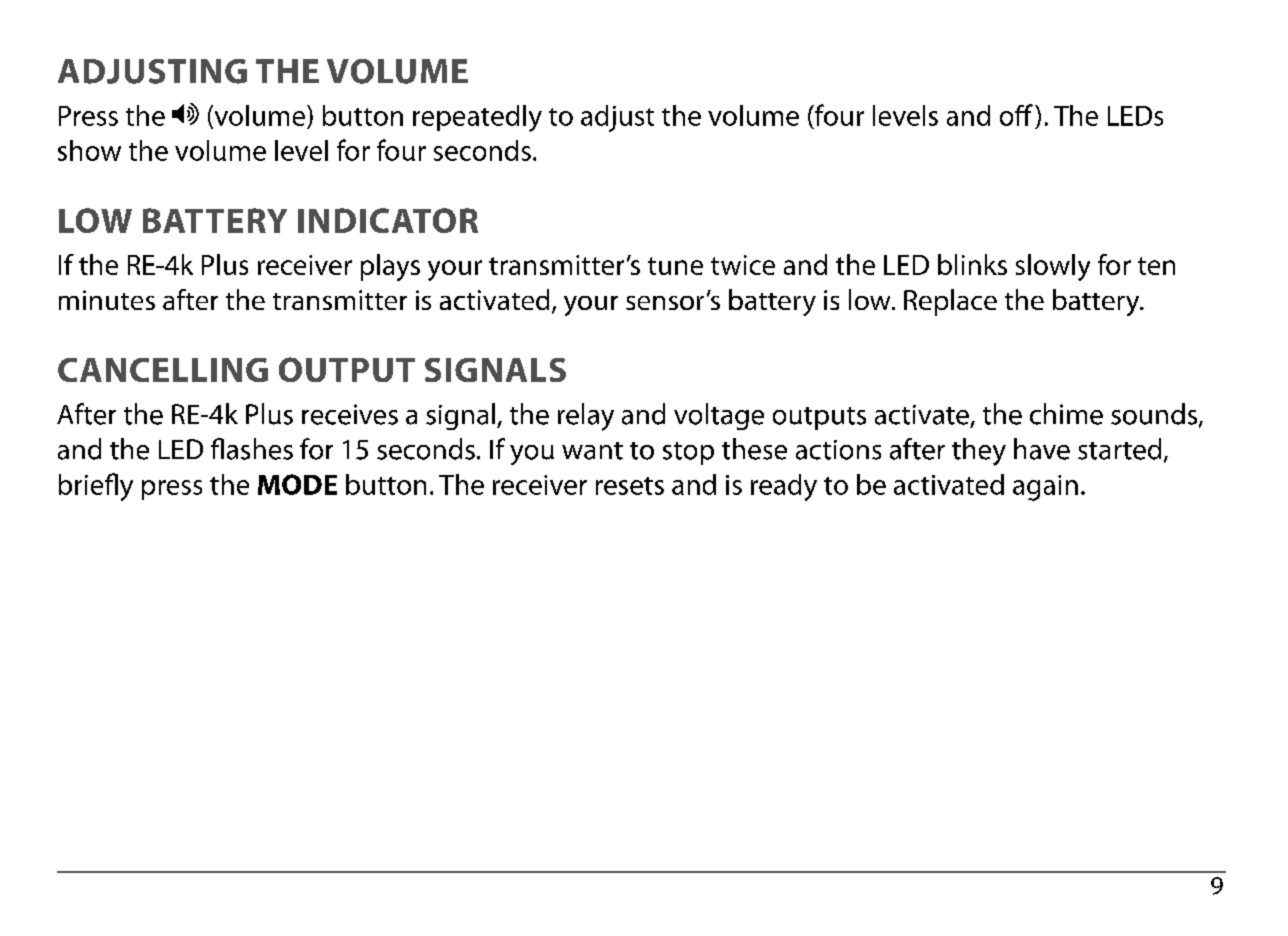  I want to click on resets, so click(630, 486).
